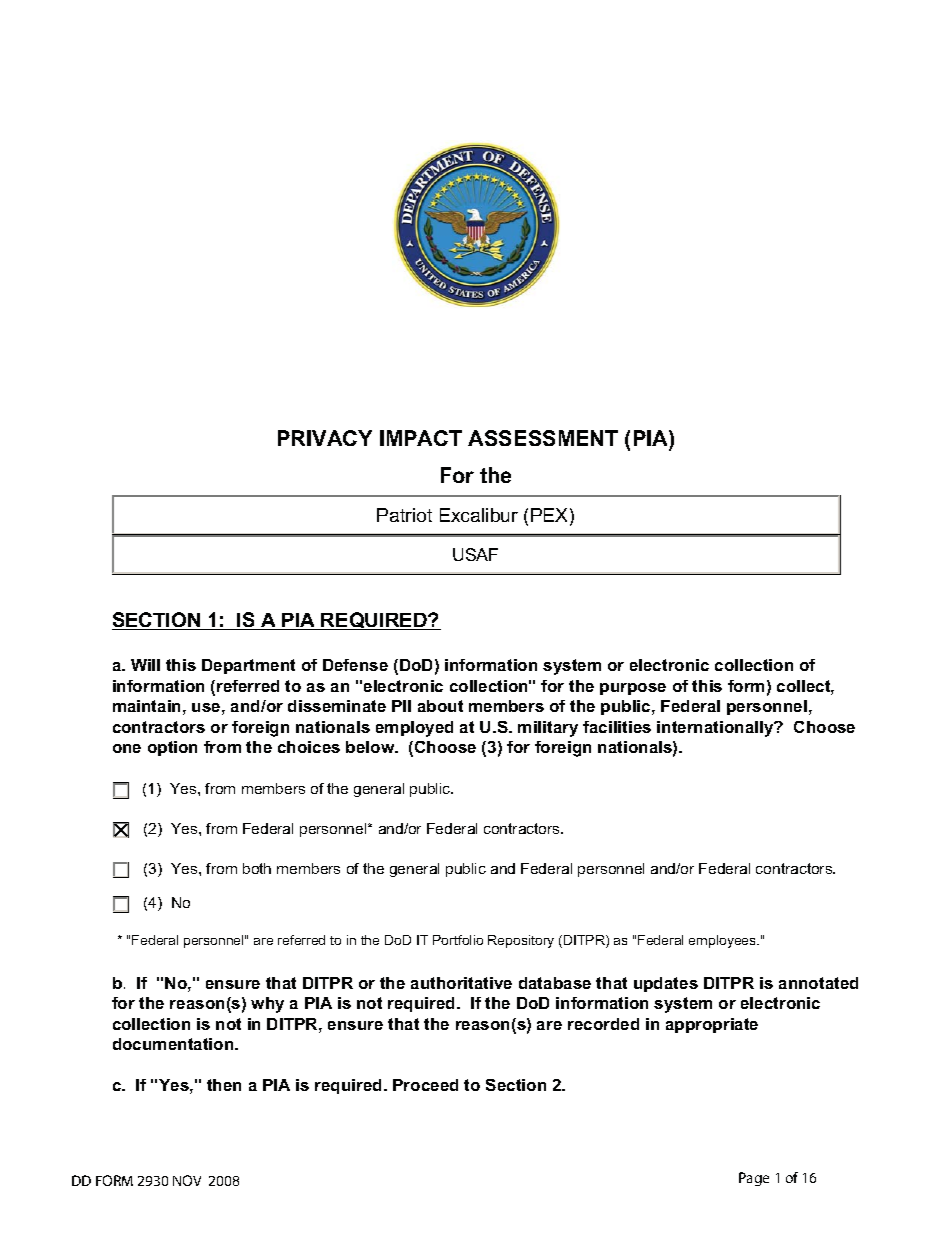 This screenshot has width=952, height=1233. I want to click on IMPACT, so click(421, 438).
